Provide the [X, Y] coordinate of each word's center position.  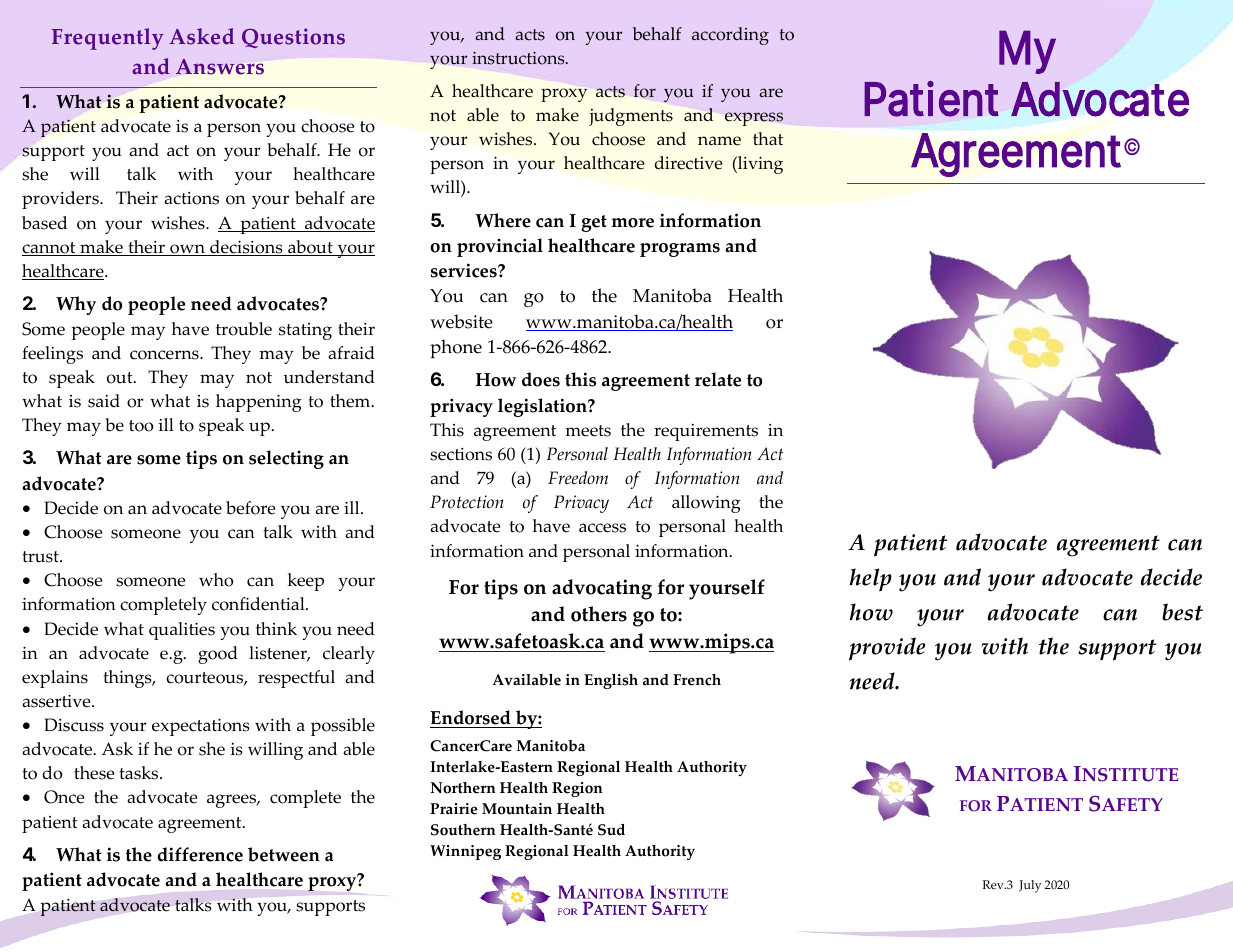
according [730, 36]
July [1030, 886]
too [141, 426]
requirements [706, 432]
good [218, 655]
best [1182, 612]
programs [680, 250]
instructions [519, 58]
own [187, 250]
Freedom [578, 478]
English [611, 681]
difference [200, 854]
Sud [611, 830]
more [632, 223]
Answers [220, 67]
